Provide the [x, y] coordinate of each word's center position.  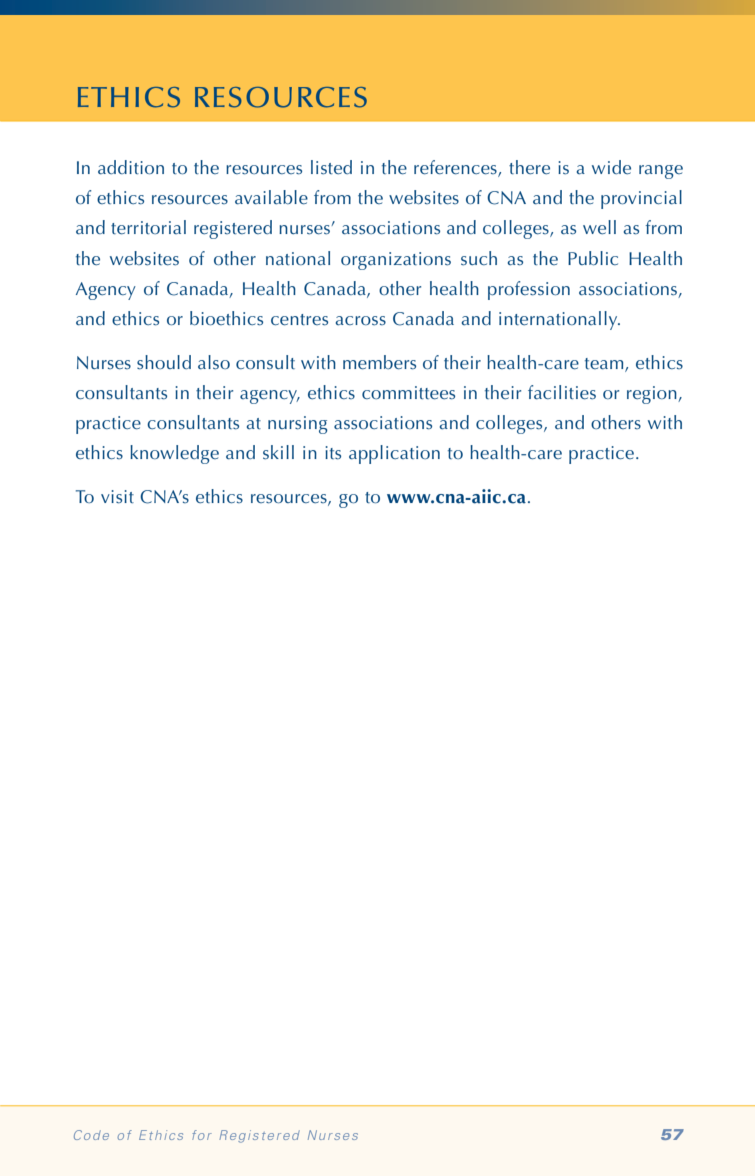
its [333, 453]
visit [117, 497]
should [164, 362]
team [605, 364]
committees [408, 393]
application [394, 454]
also [214, 362]
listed [331, 167]
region [653, 395]
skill [278, 452]
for [202, 1135]
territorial [148, 227]
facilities [562, 392]
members [379, 362]
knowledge [174, 454]
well [599, 227]
